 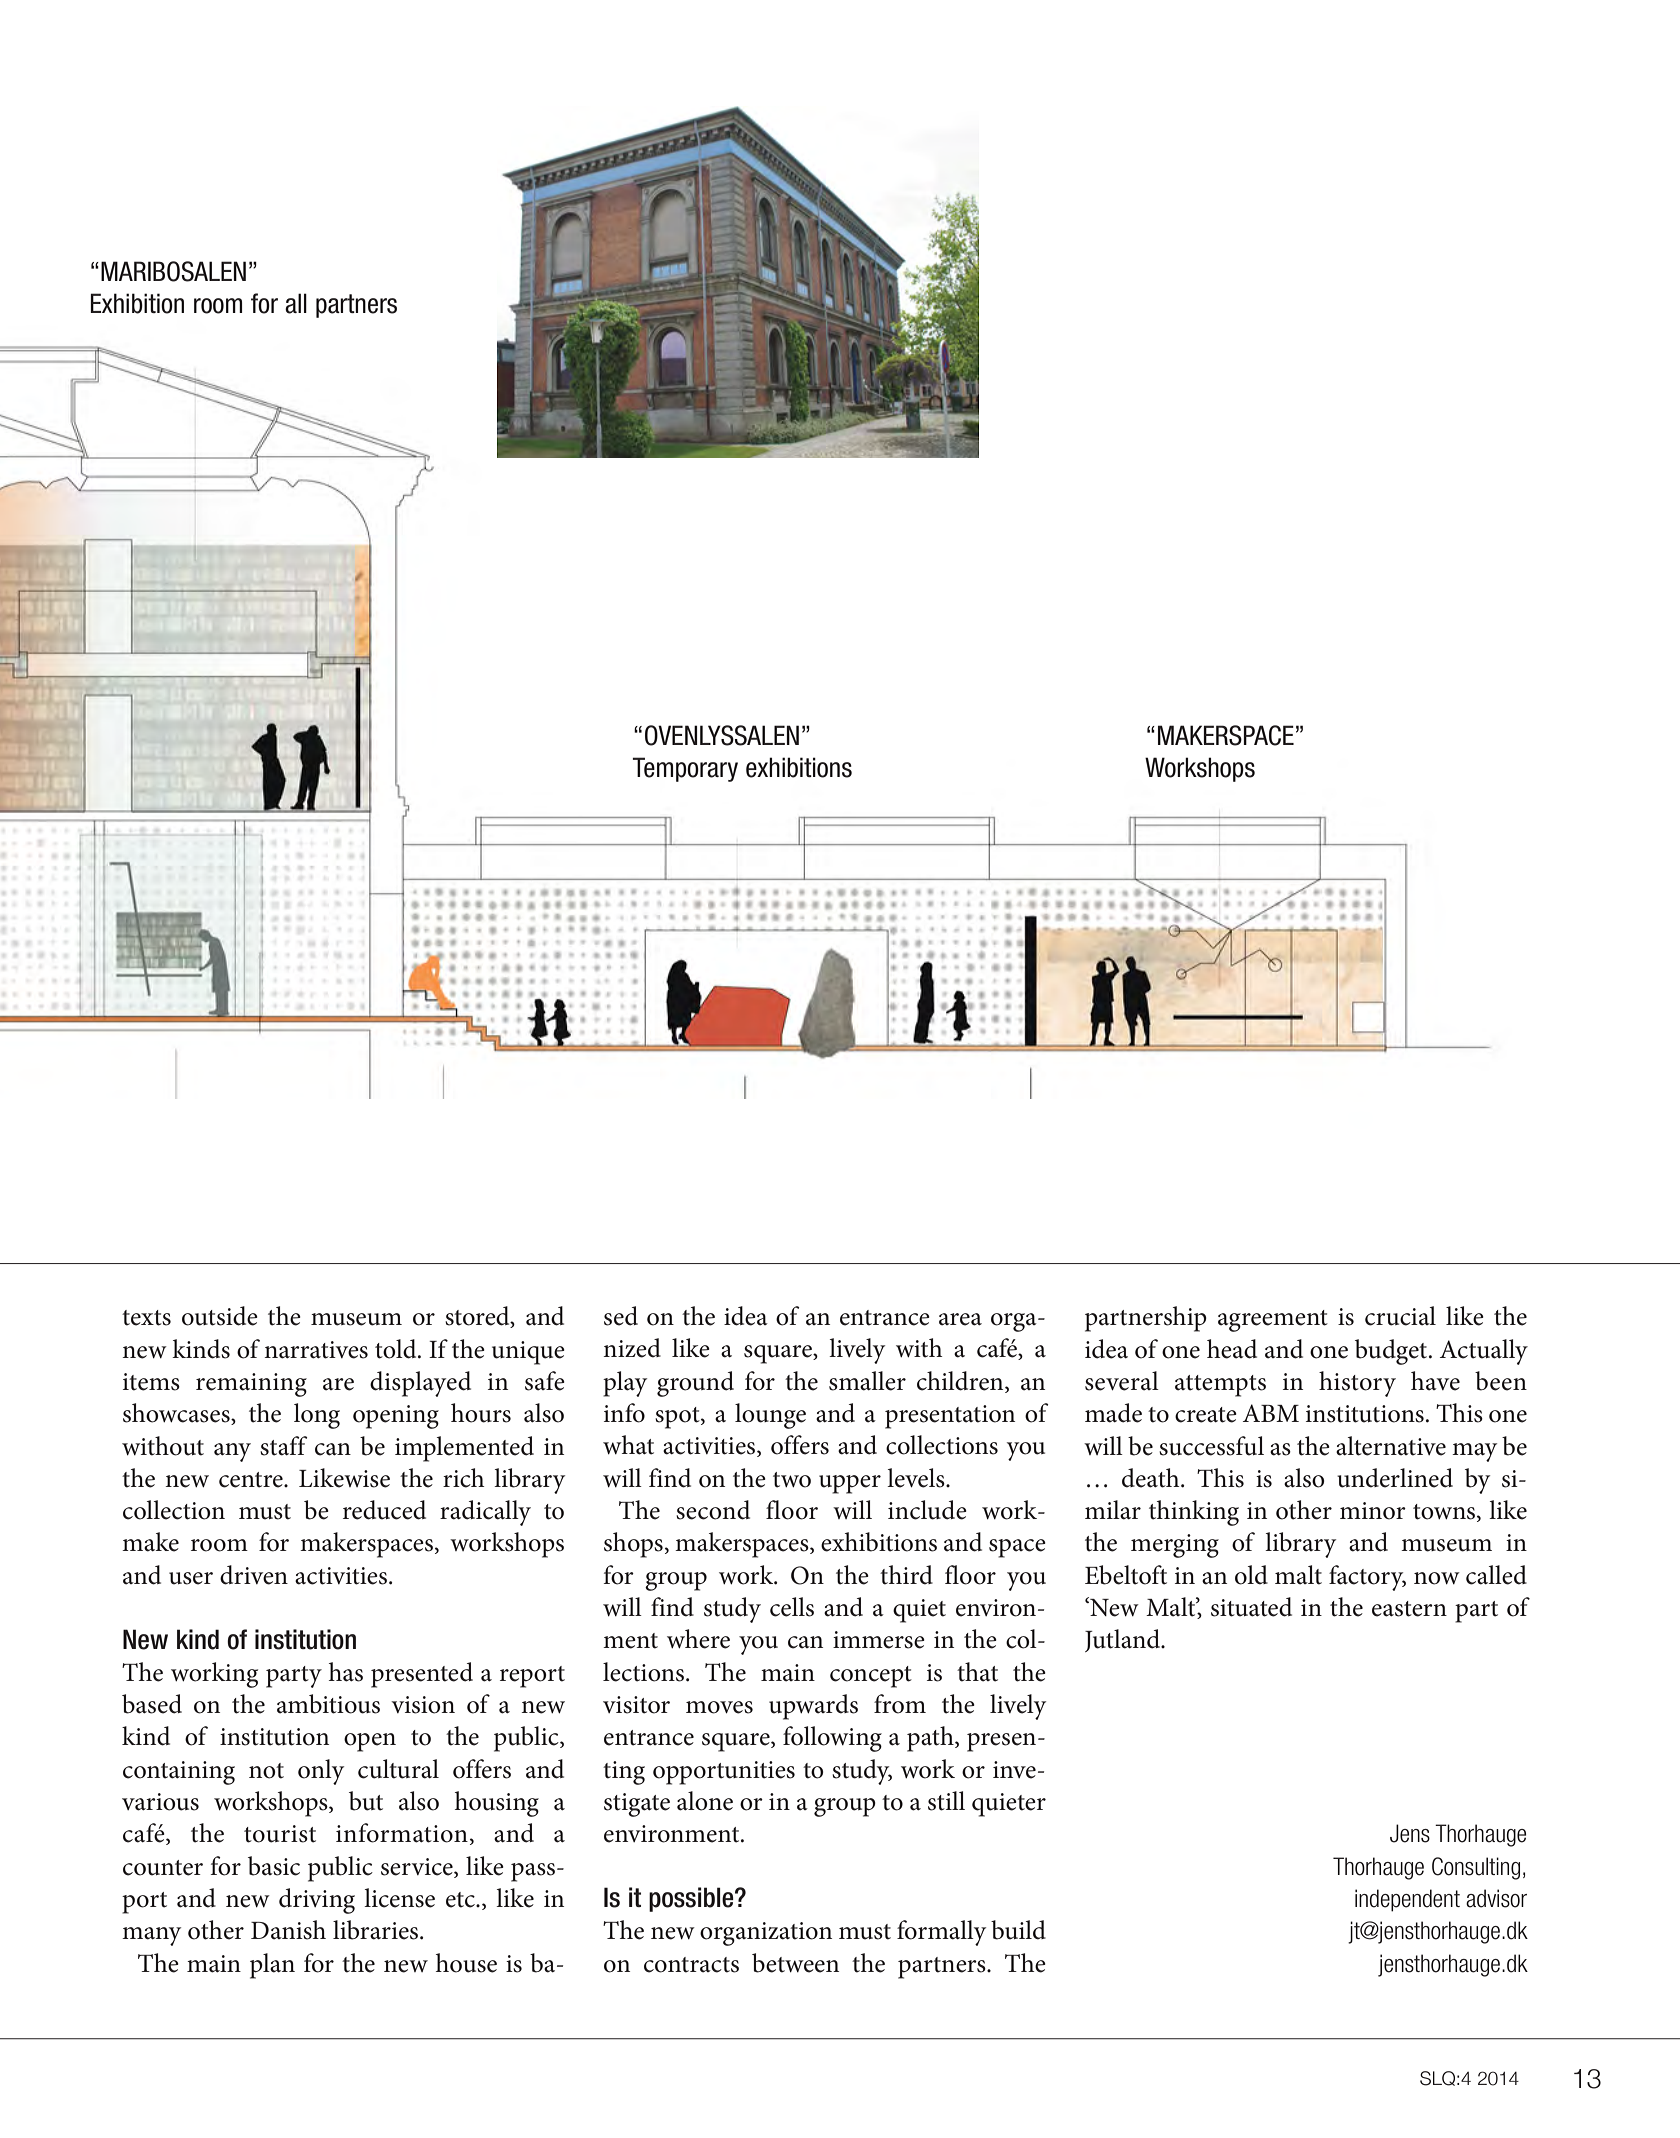 I want to click on smaller, so click(x=867, y=1381).
